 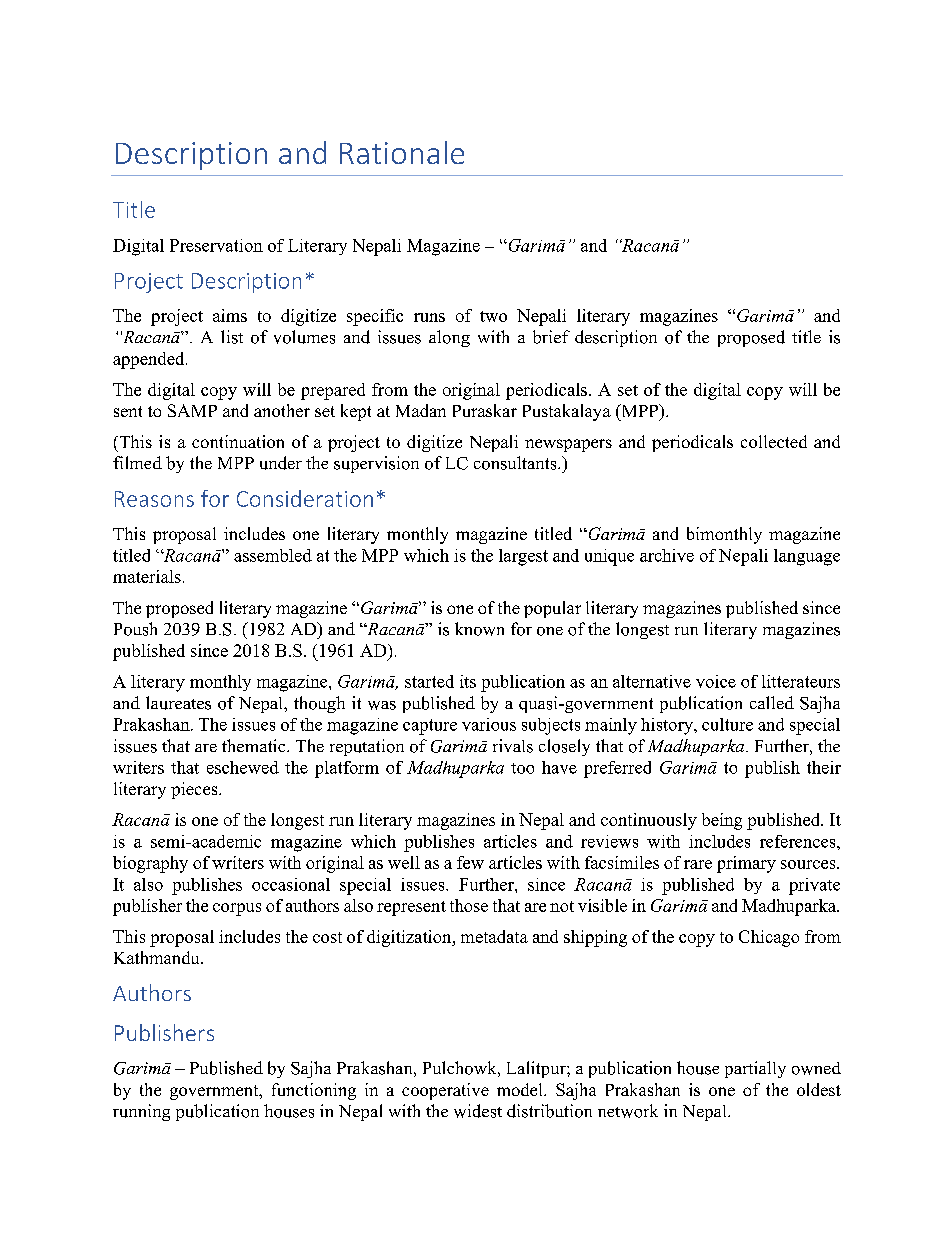 What do you see at coordinates (469, 905) in the document?
I see `those` at bounding box center [469, 905].
